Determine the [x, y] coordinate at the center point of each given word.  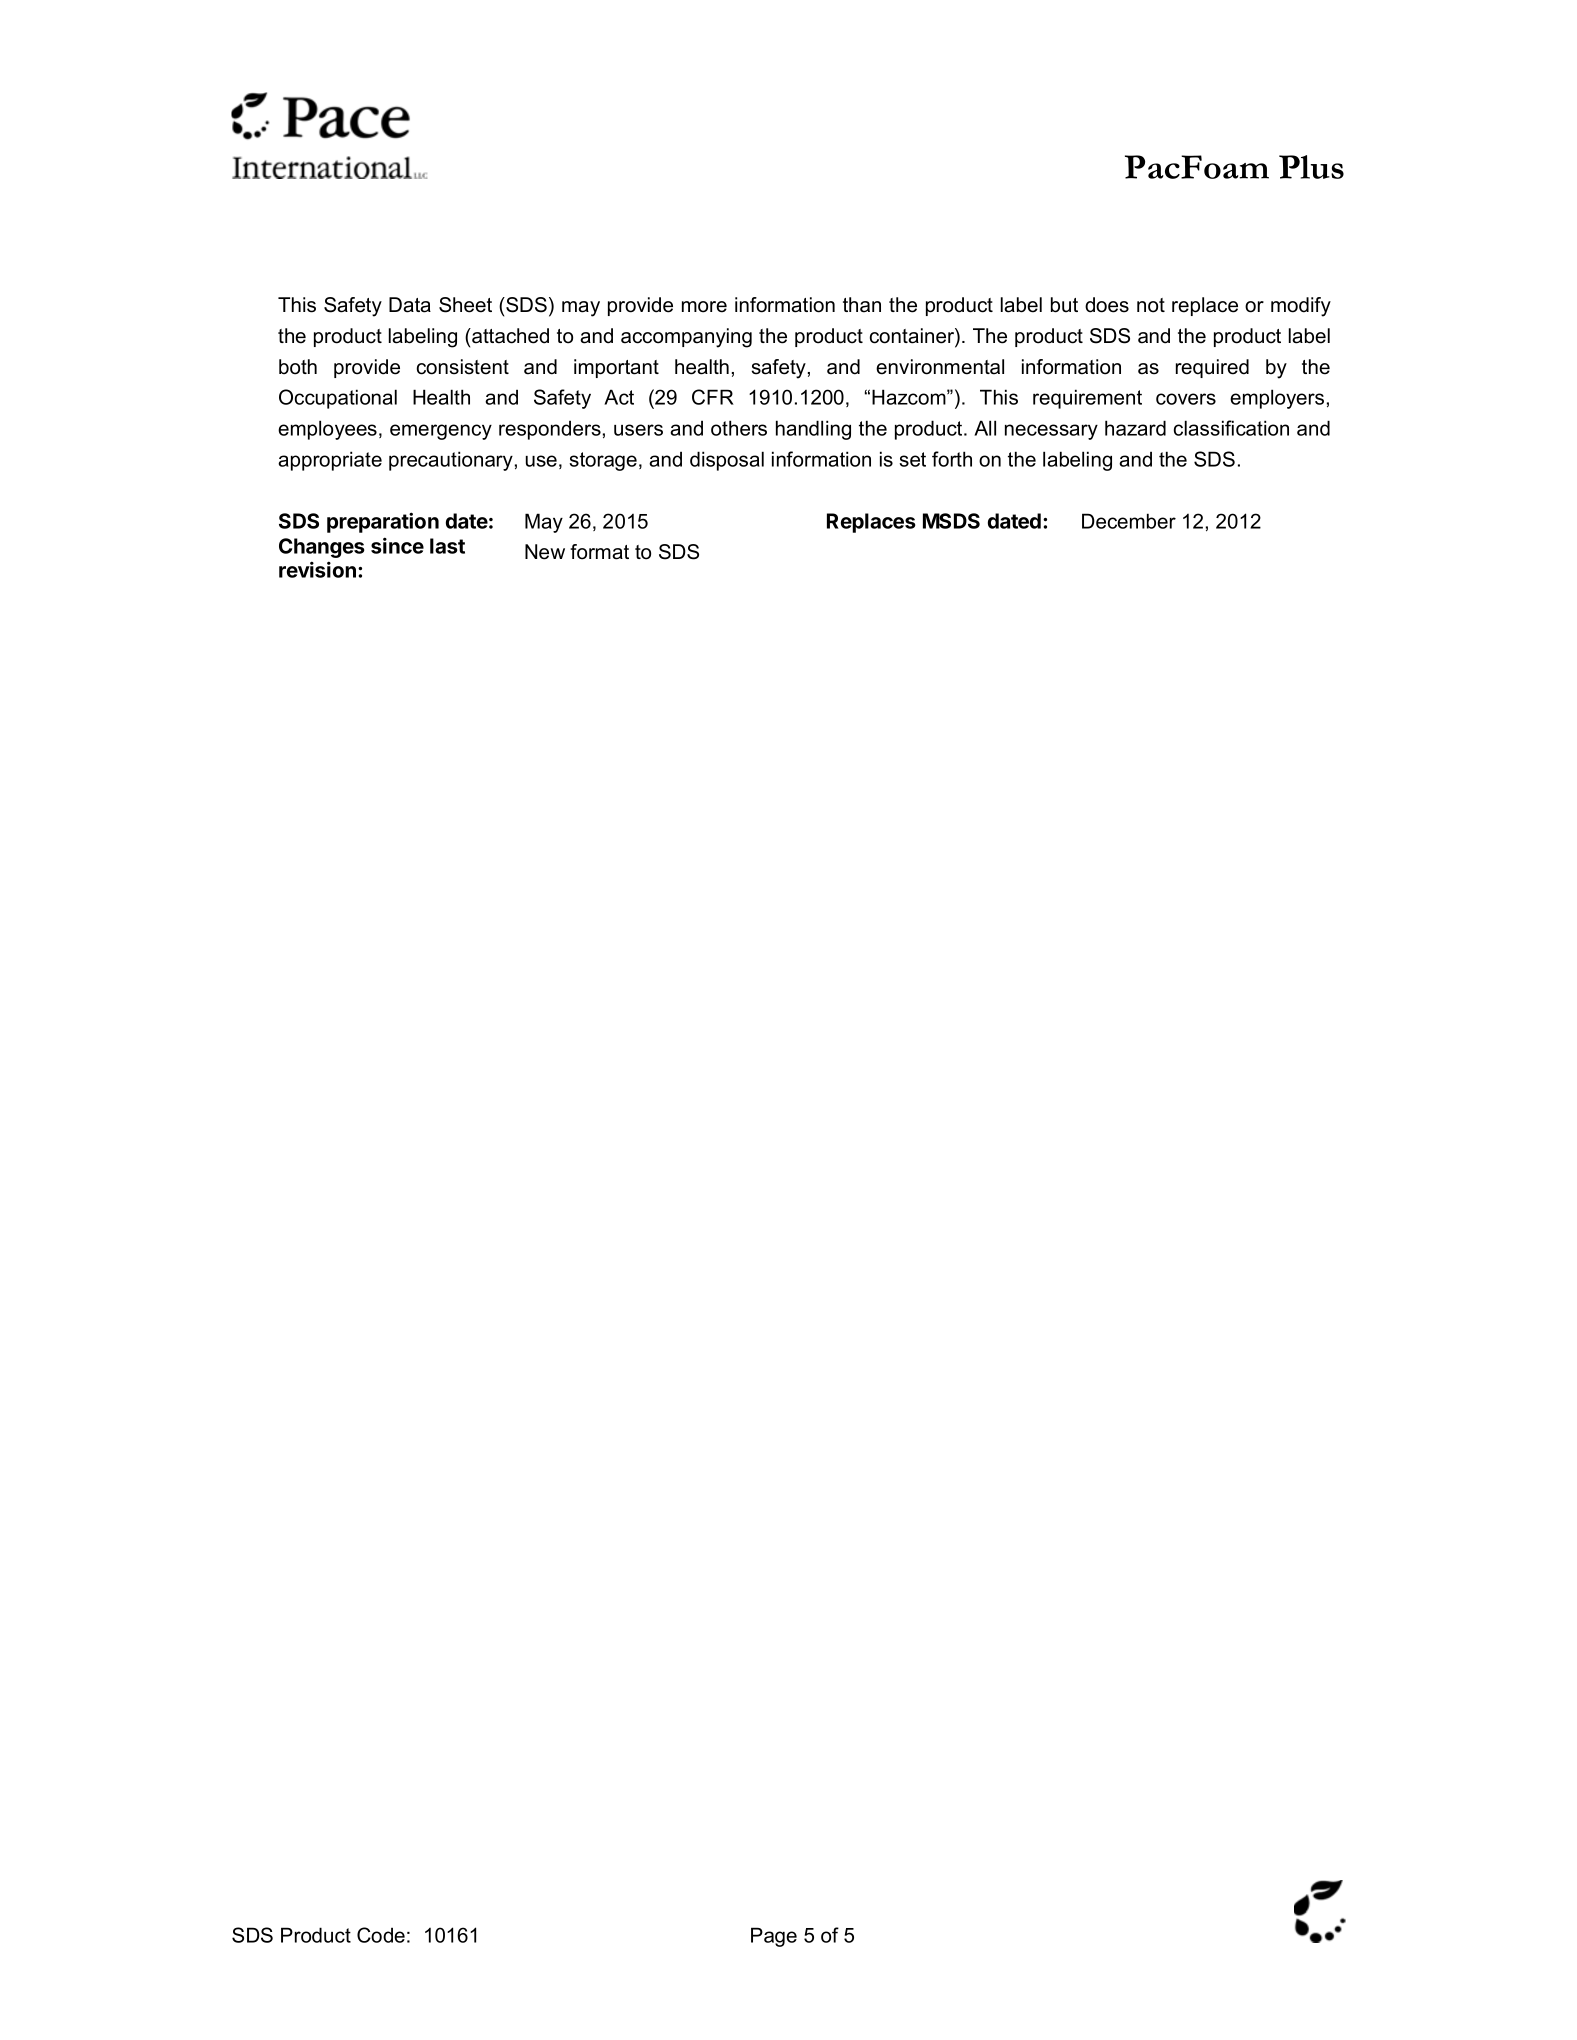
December [1129, 521]
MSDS [951, 521]
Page [774, 1937]
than [862, 305]
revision [317, 569]
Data [410, 305]
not [1151, 305]
